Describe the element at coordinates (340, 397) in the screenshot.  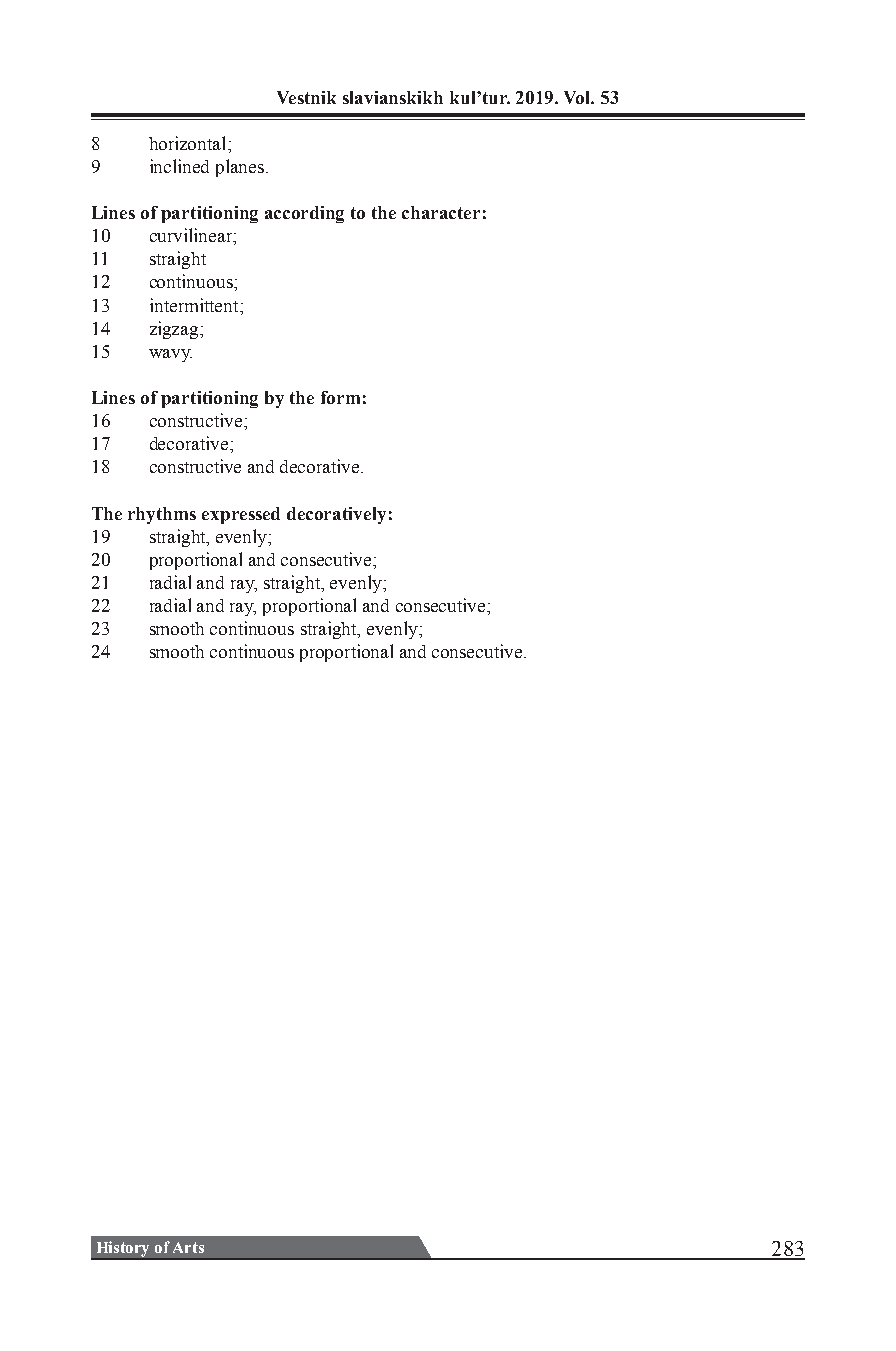
I see `form` at that location.
